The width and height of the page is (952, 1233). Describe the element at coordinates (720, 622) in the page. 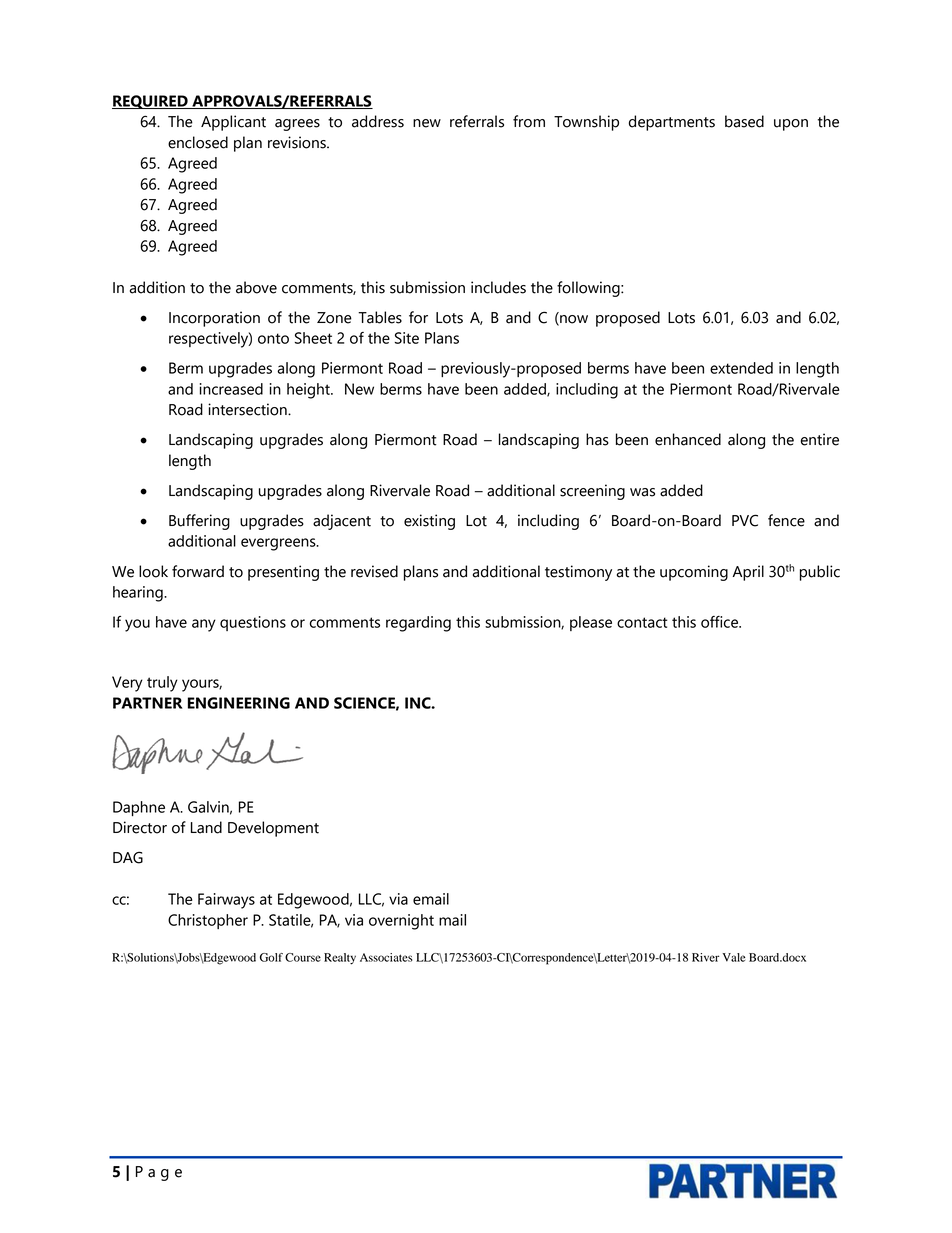

I see `office` at that location.
